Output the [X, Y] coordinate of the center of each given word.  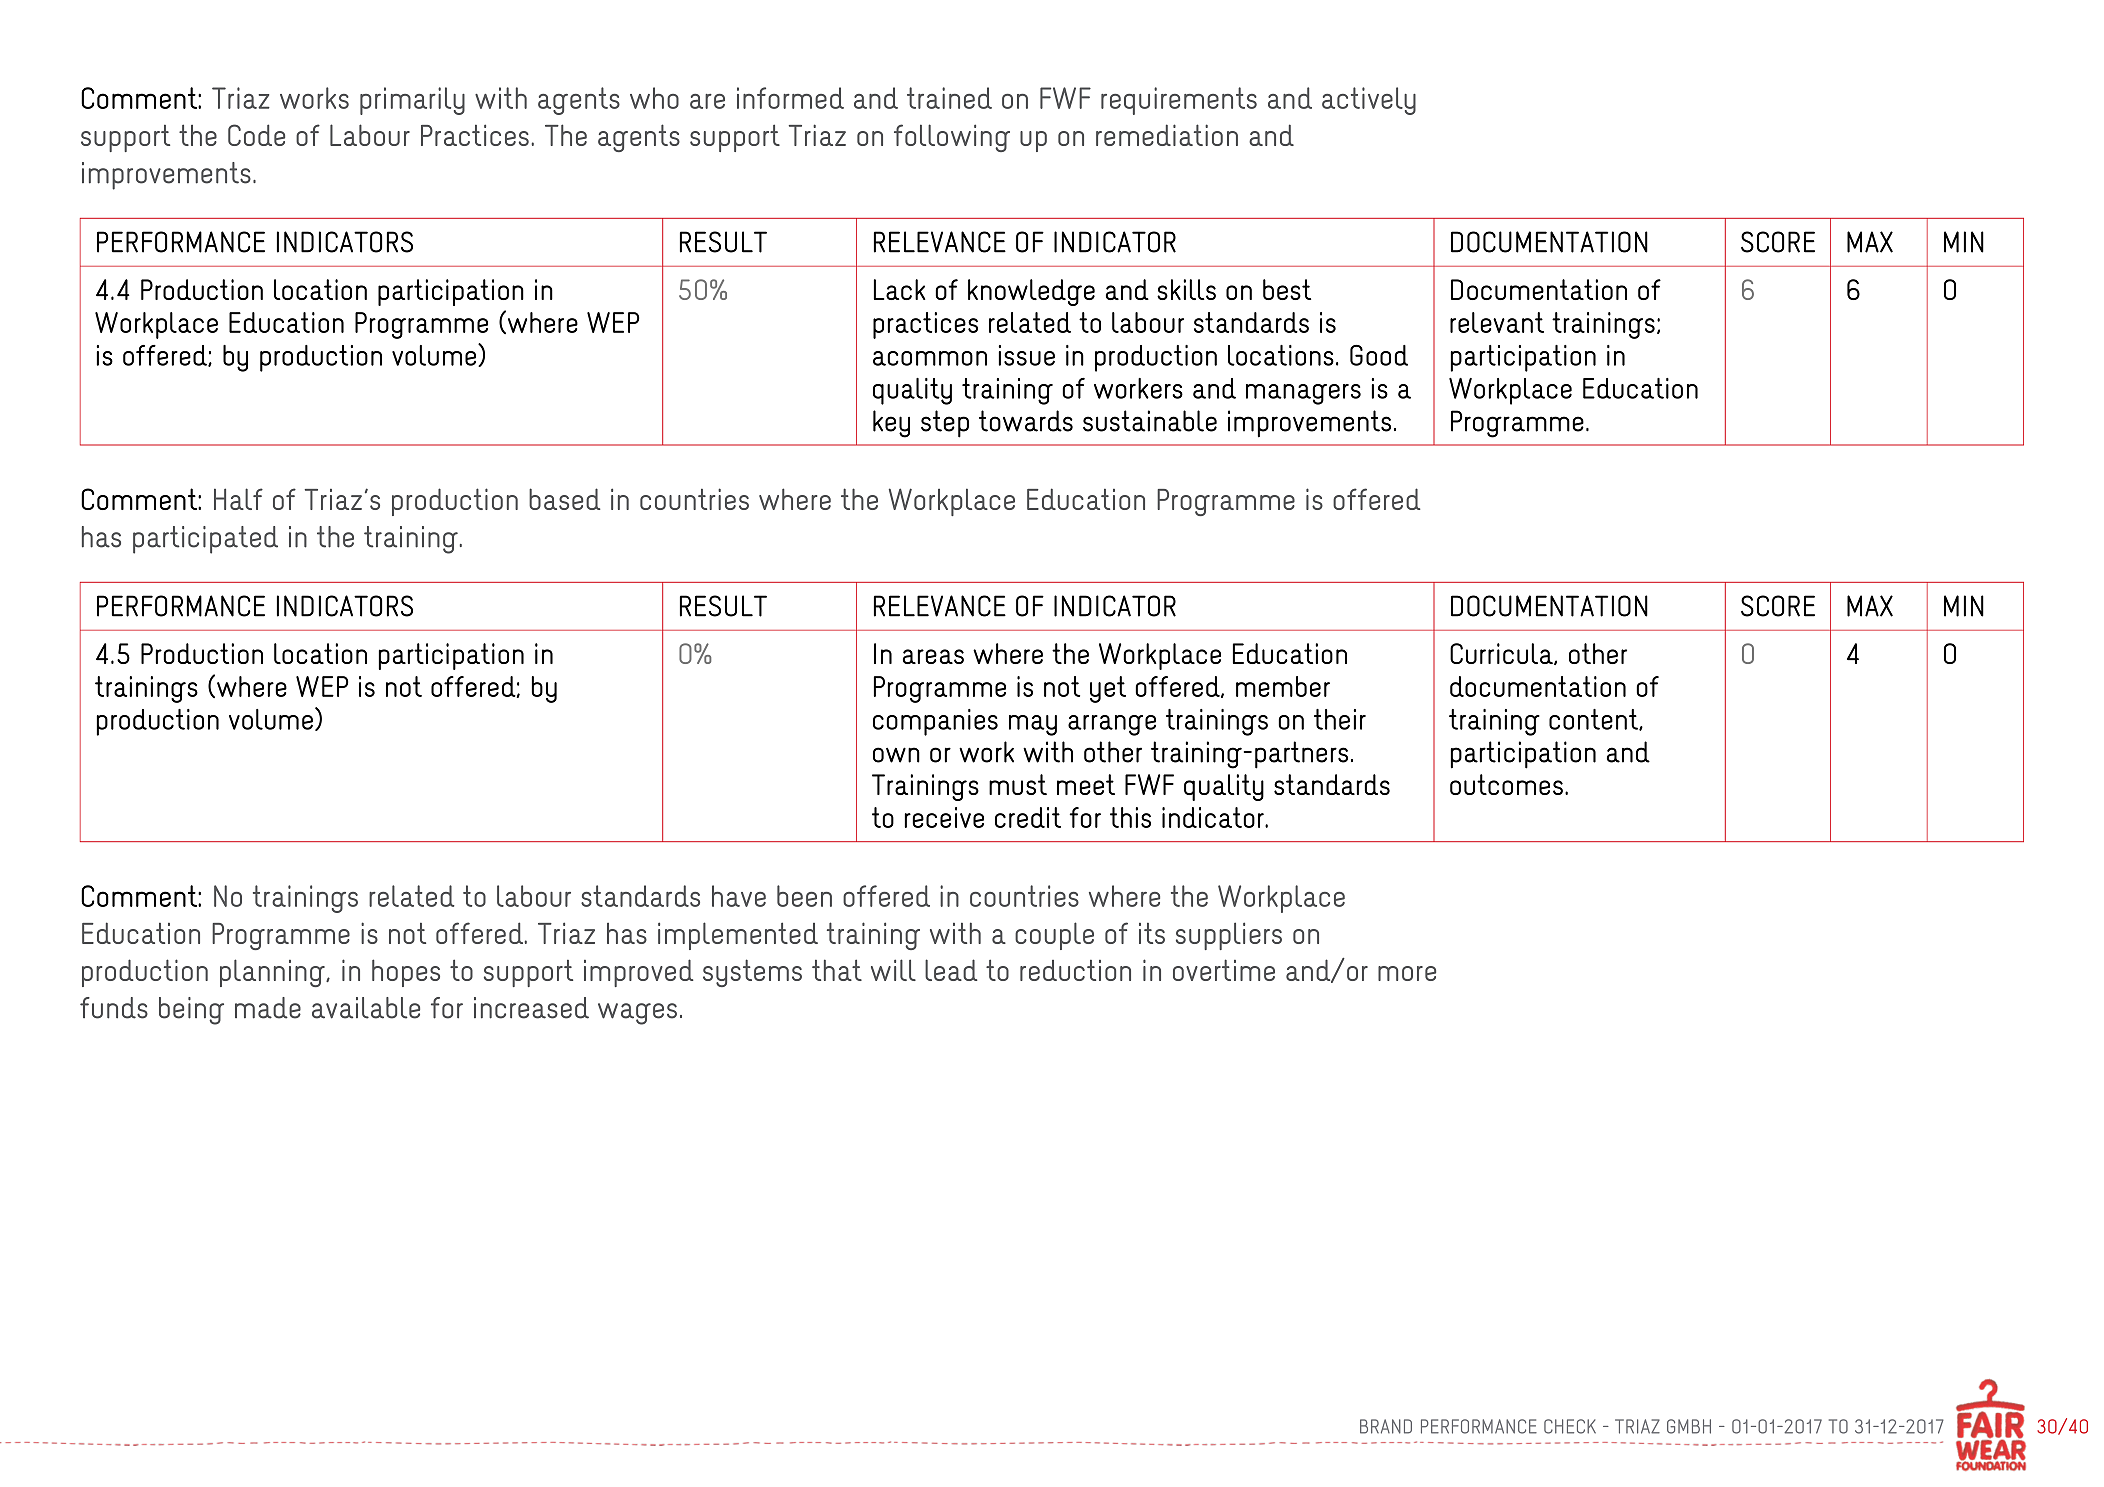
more [1407, 973]
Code [256, 135]
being [191, 1011]
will [893, 970]
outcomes [1506, 784]
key [891, 424]
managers [1303, 394]
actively [1369, 101]
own [896, 755]
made [268, 1008]
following [952, 138]
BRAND [1386, 1426]
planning [273, 973]
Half [238, 499]
